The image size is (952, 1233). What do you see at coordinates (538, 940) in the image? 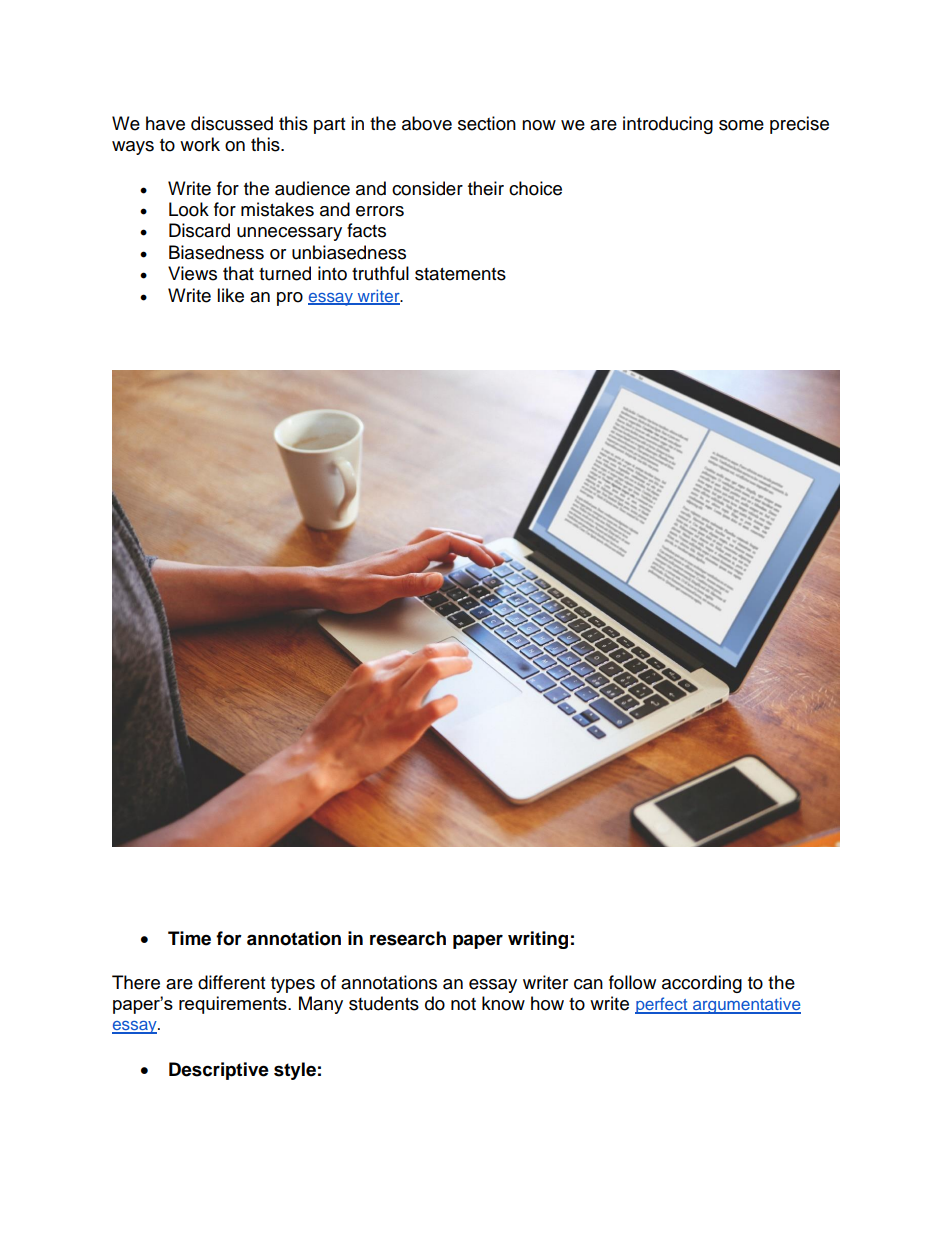
I see `writing` at bounding box center [538, 940].
